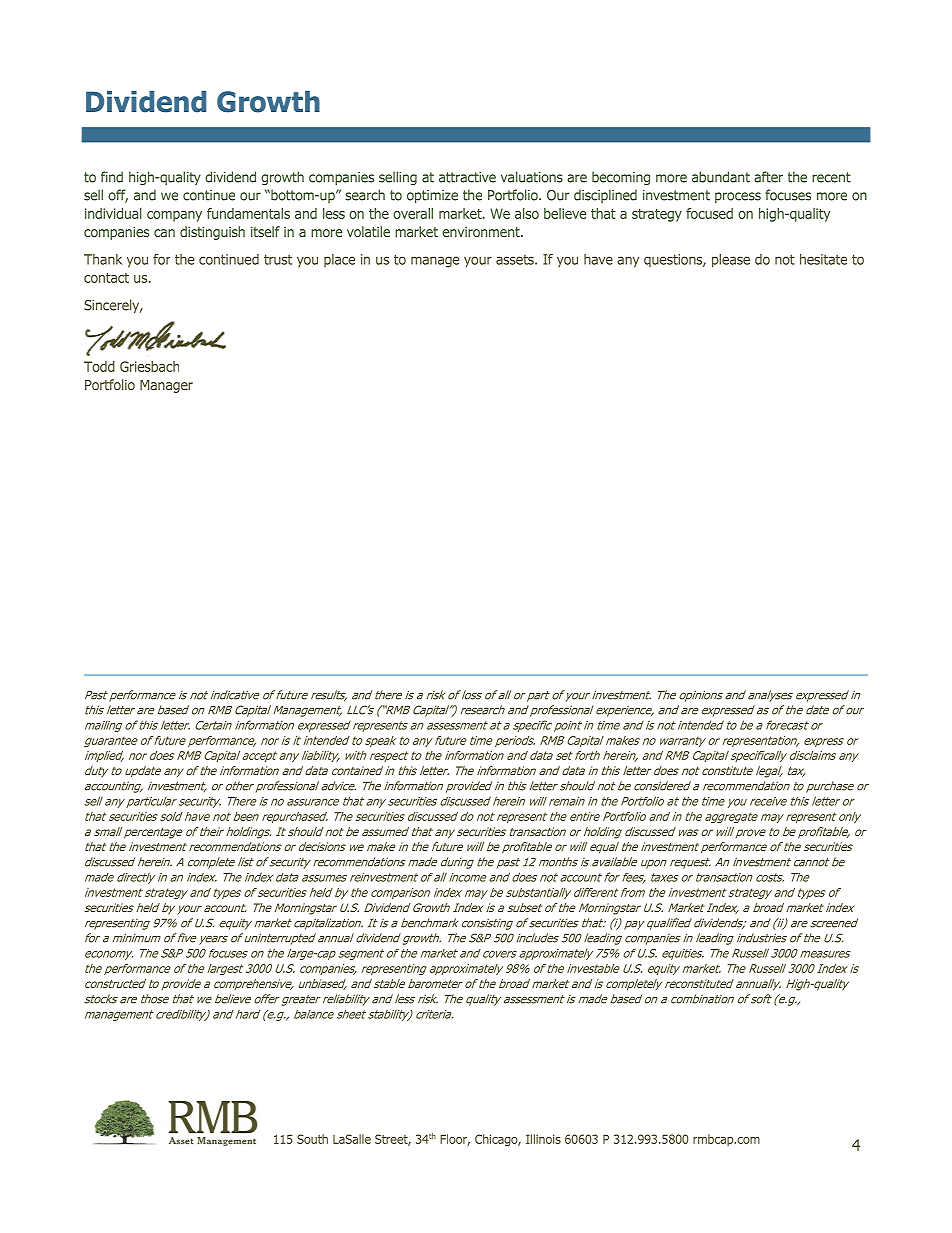 The height and width of the document is (1233, 952). Describe the element at coordinates (731, 261) in the document. I see `please` at that location.
